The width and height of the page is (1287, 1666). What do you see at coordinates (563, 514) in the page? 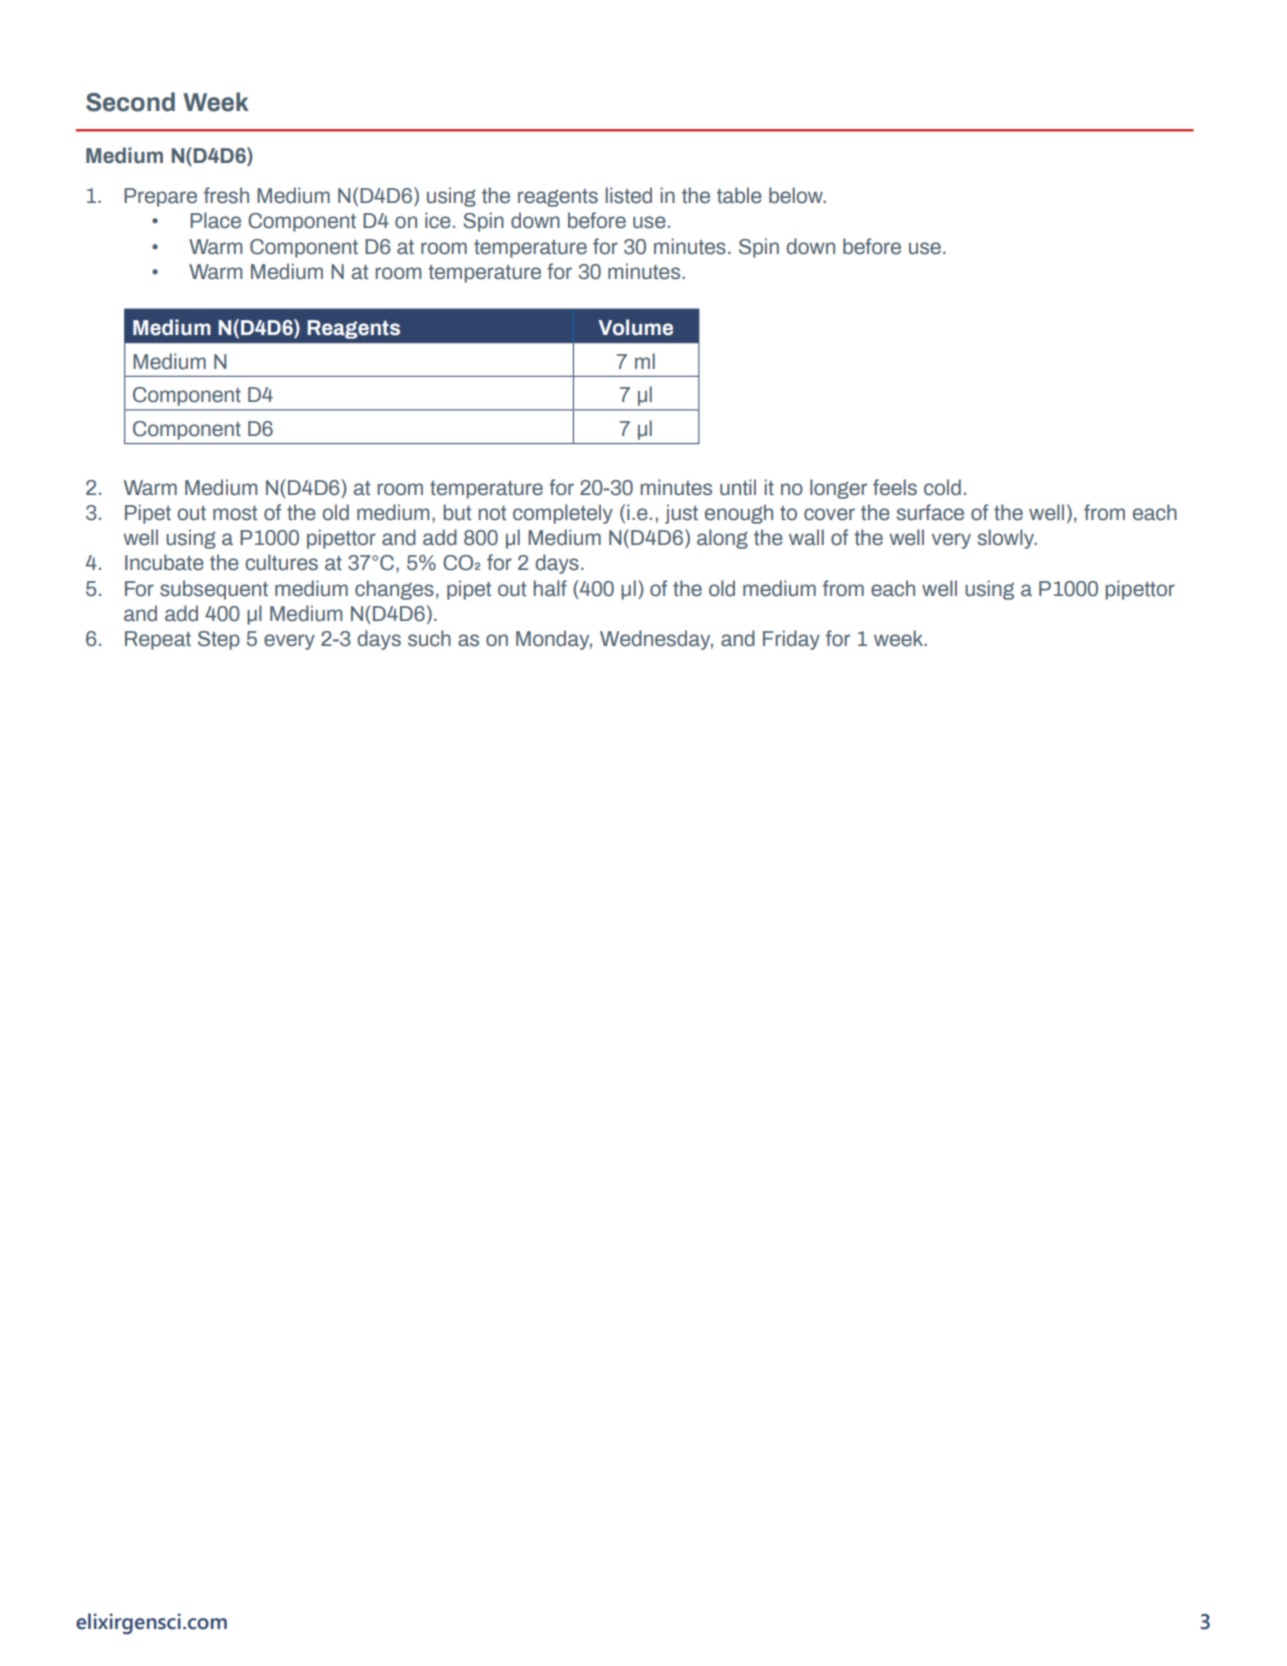
I see `completely` at bounding box center [563, 514].
